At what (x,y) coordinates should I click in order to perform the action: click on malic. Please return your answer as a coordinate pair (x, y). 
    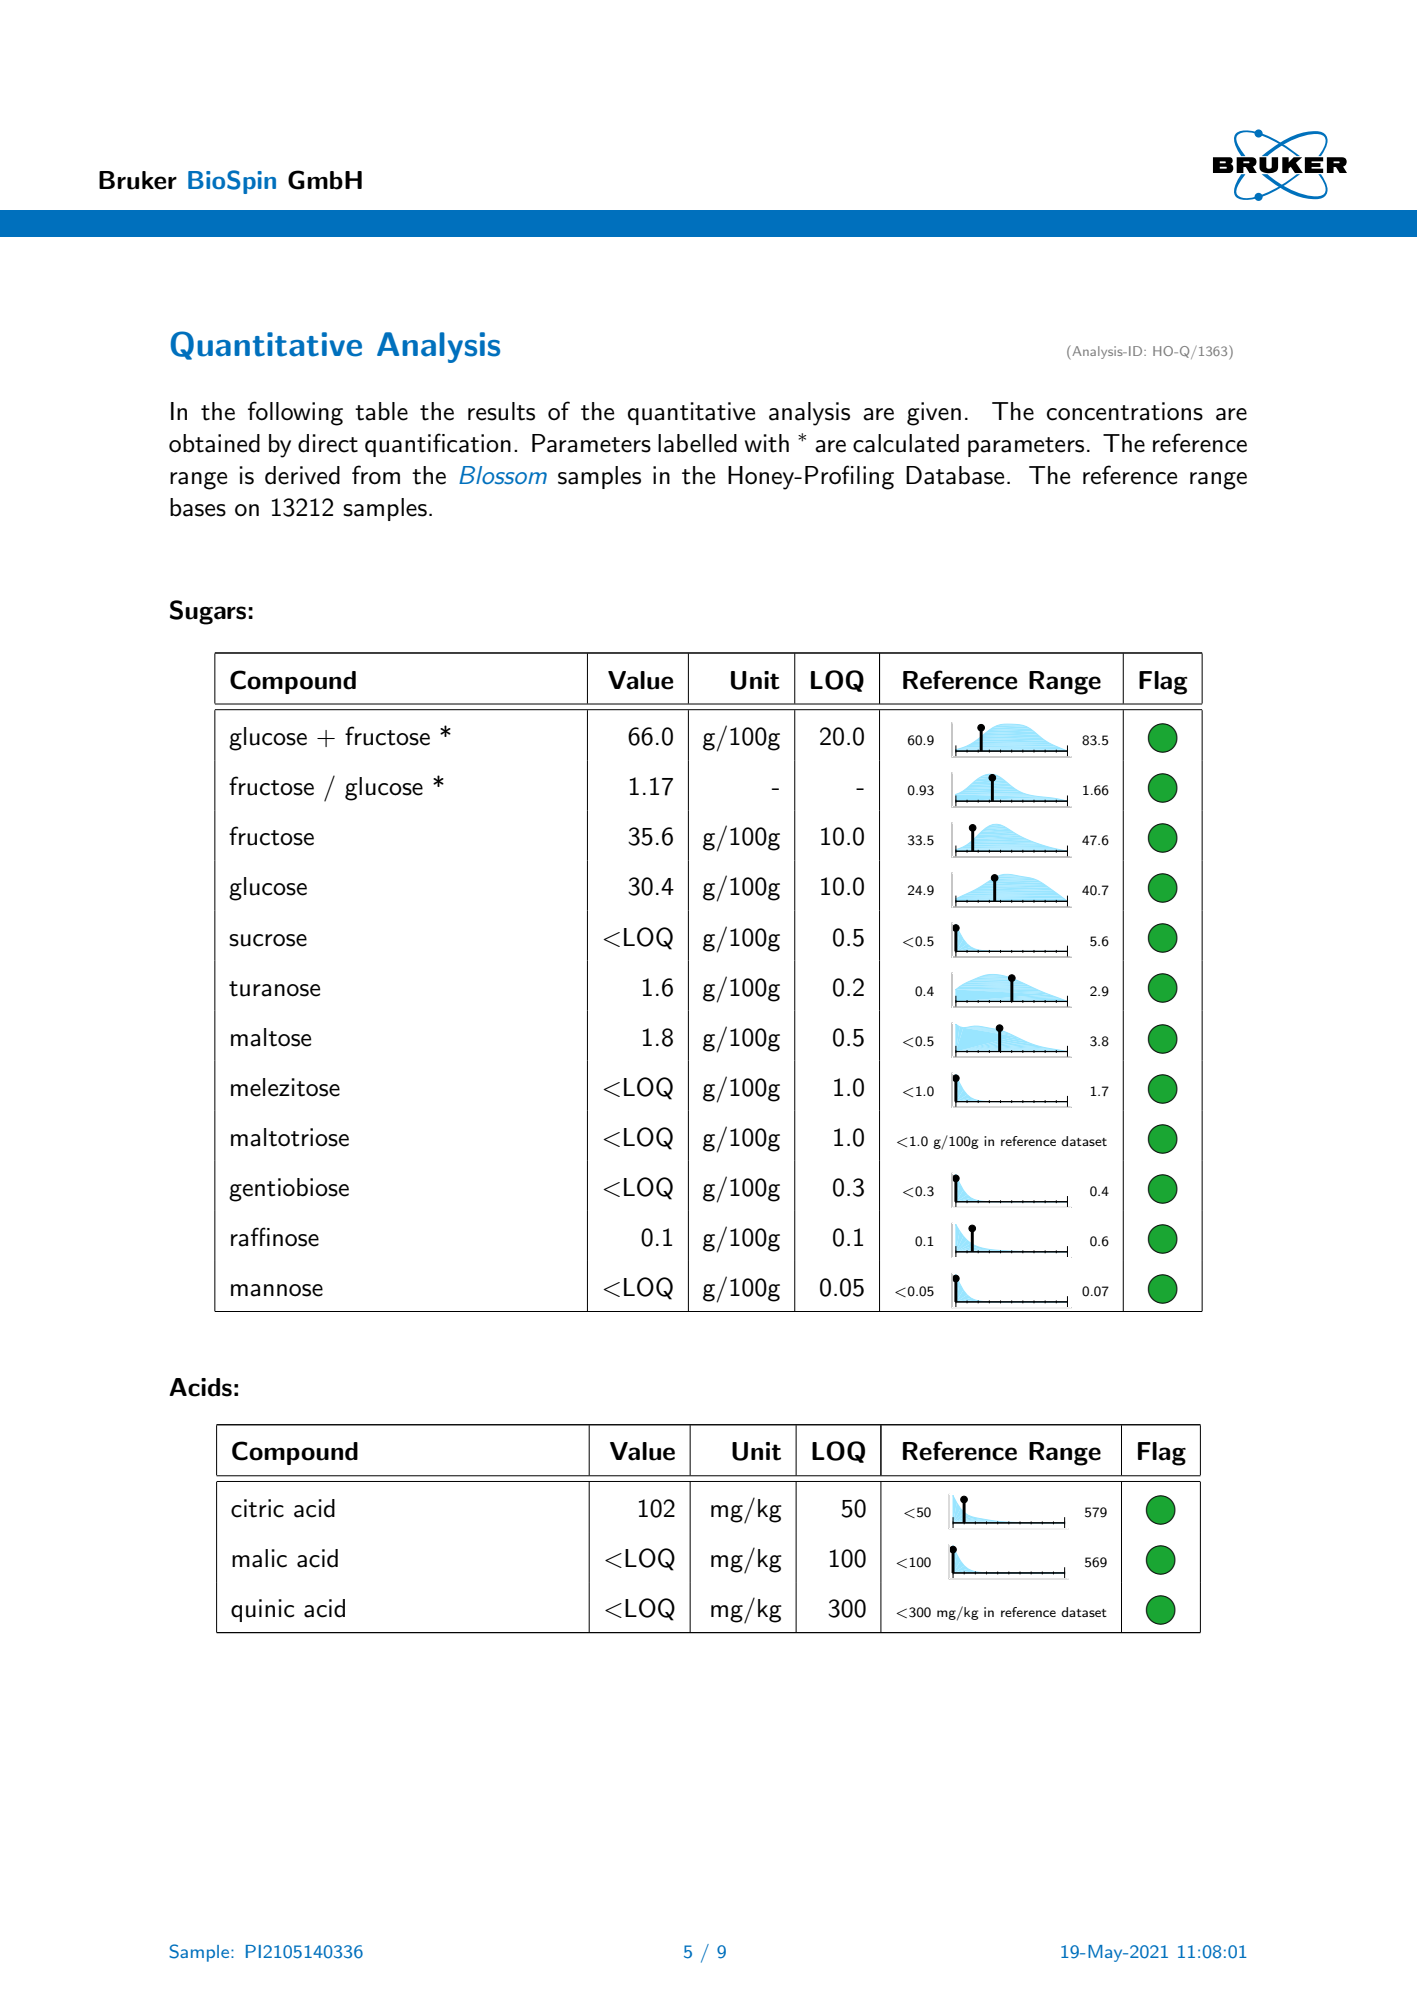
    Looking at the image, I should click on (259, 1558).
